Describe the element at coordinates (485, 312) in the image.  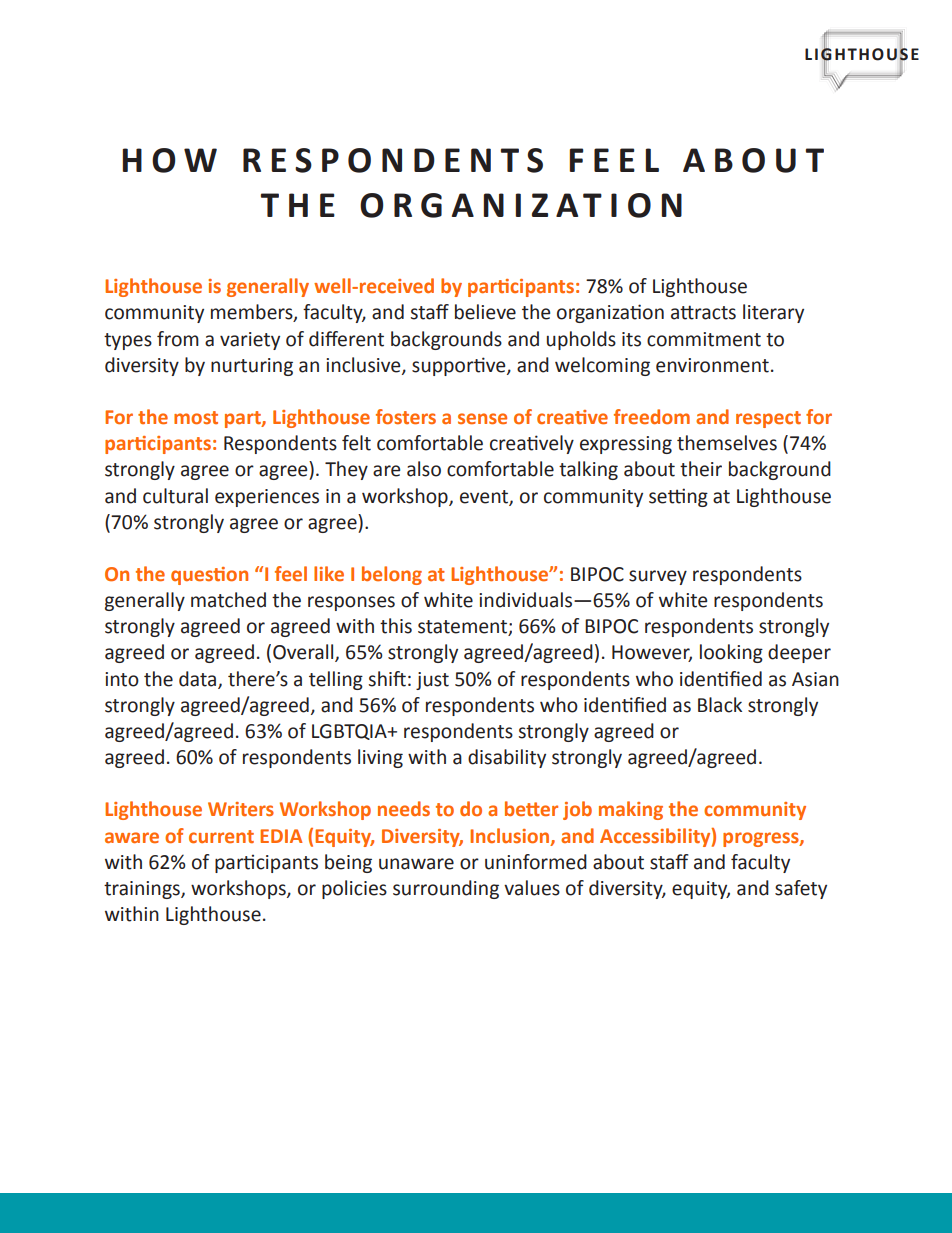
I see `believe` at that location.
